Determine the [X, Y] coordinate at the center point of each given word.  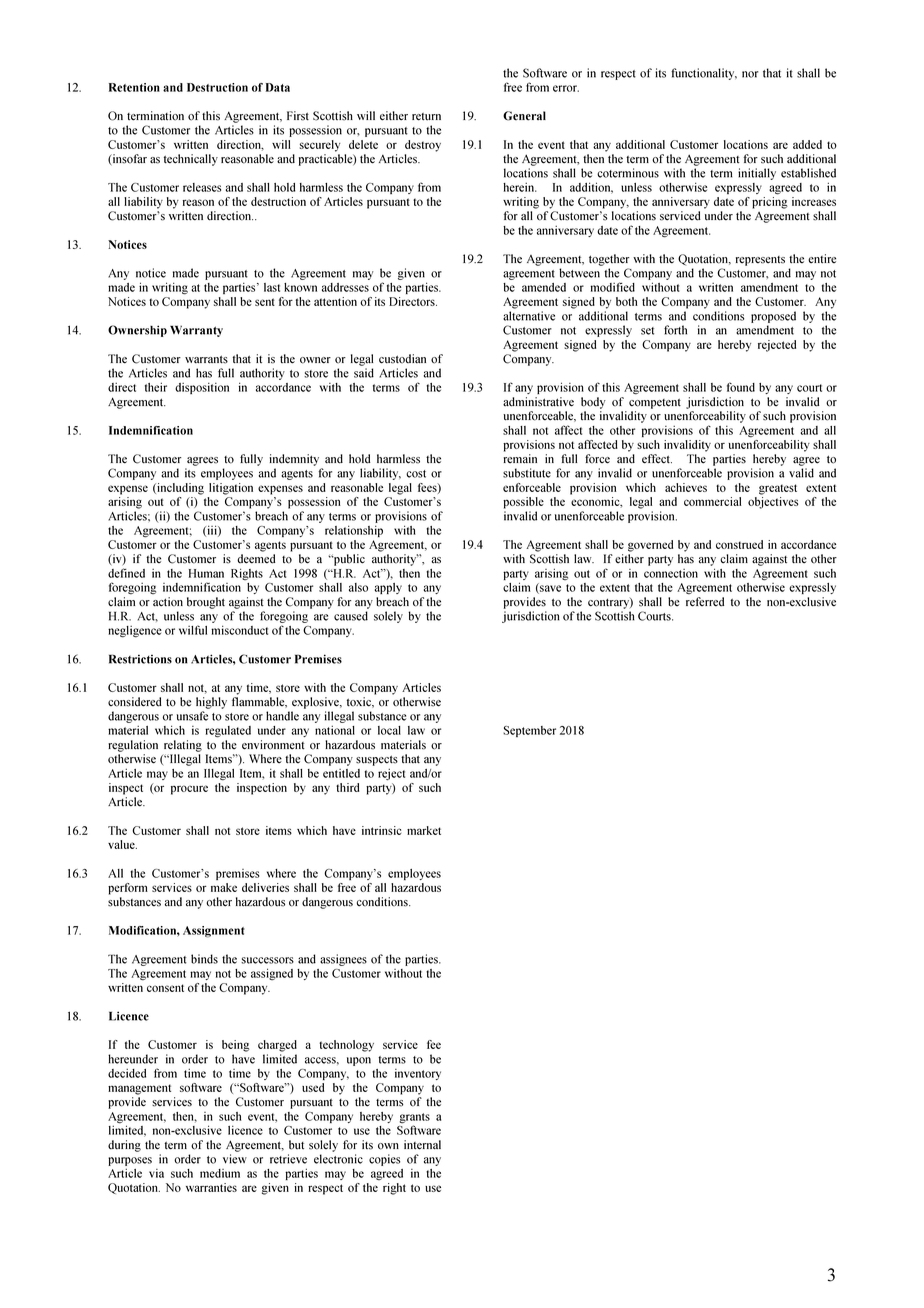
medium [220, 1173]
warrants [206, 359]
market [424, 830]
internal [422, 1145]
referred [705, 602]
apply [388, 588]
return [426, 117]
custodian [402, 359]
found [741, 387]
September [529, 731]
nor [750, 74]
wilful [193, 630]
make [224, 887]
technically [191, 160]
